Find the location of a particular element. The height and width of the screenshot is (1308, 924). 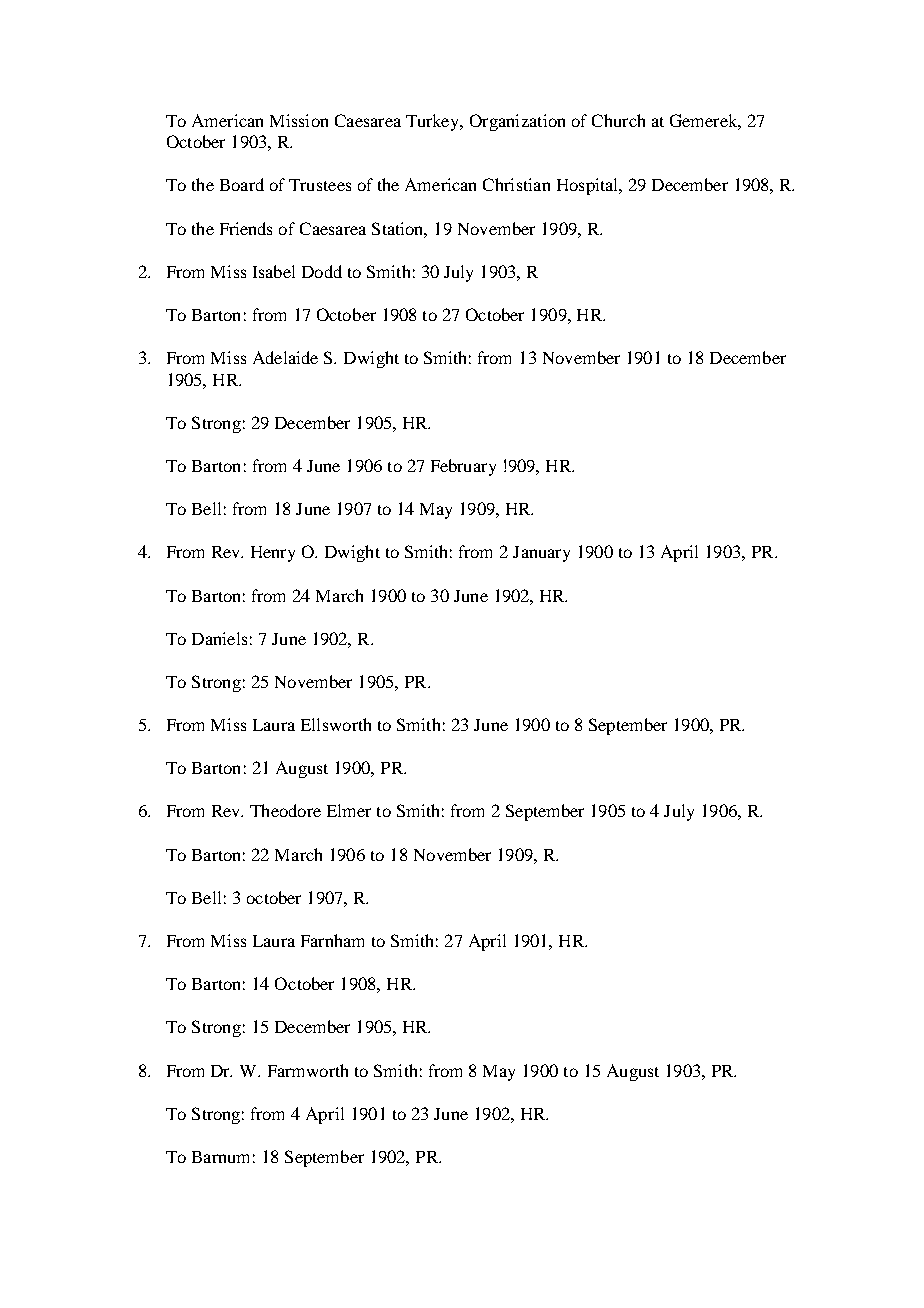

Board is located at coordinates (242, 184).
